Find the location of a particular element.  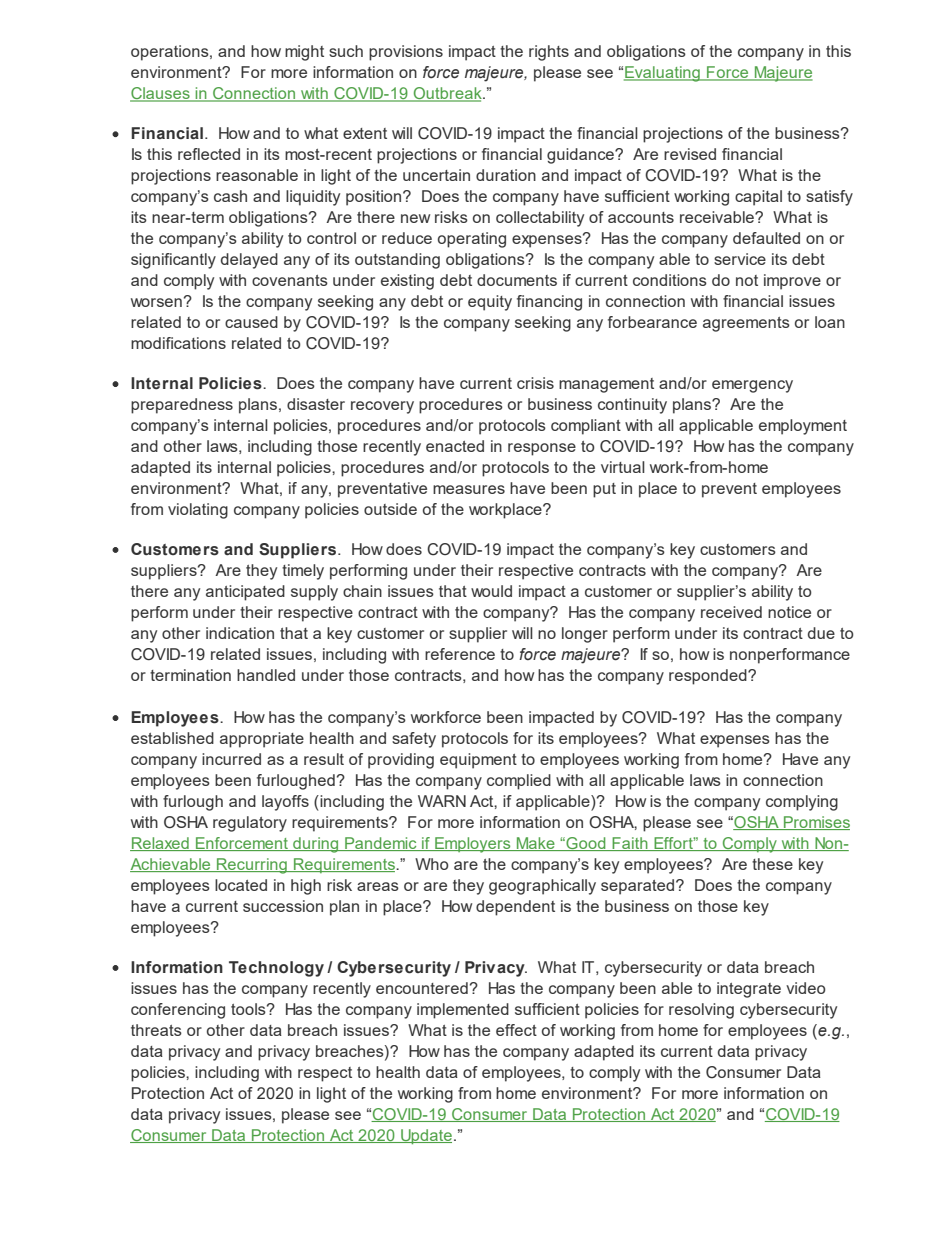

enacted is located at coordinates (455, 446).
